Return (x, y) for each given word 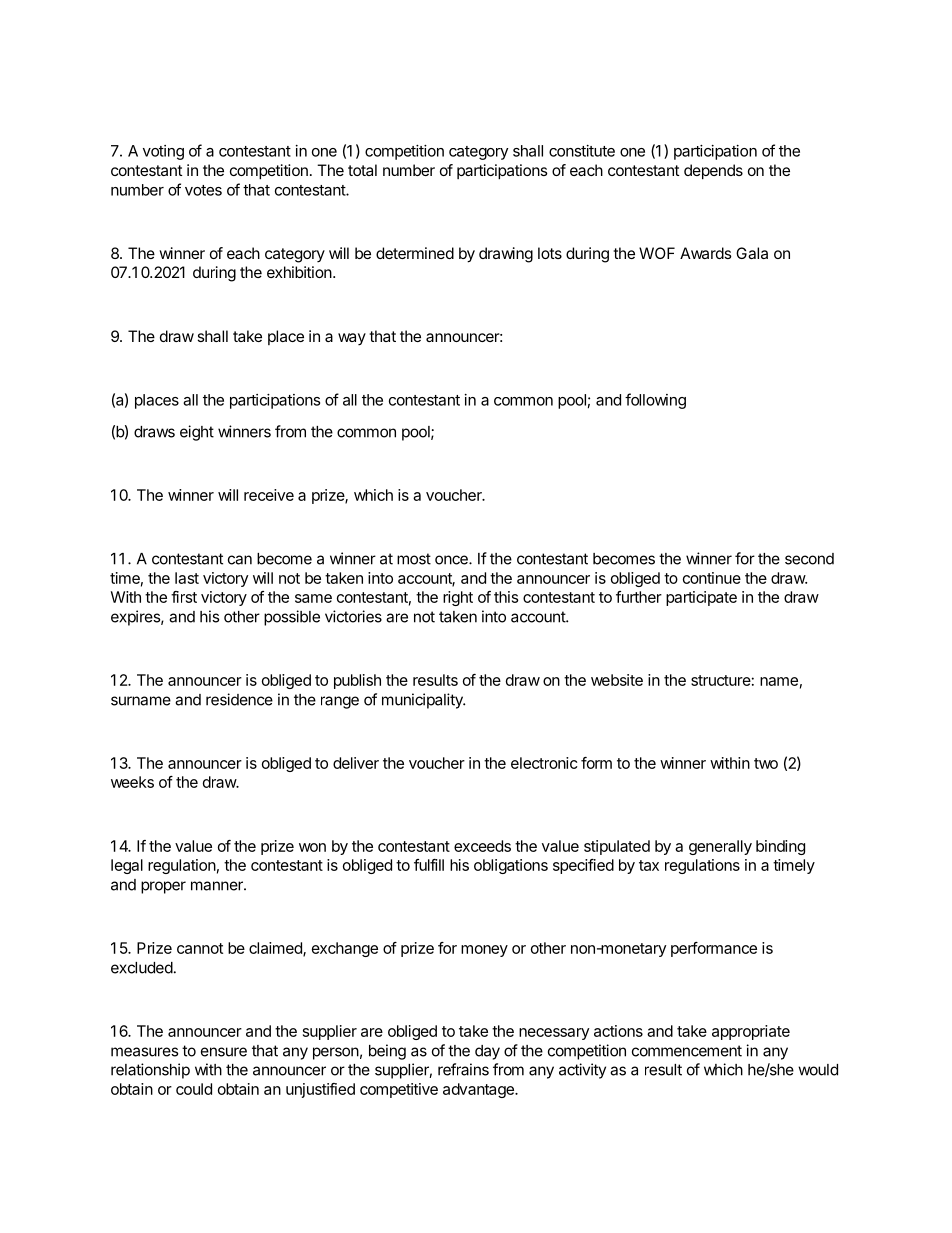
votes (203, 190)
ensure (224, 1052)
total (362, 170)
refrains (463, 1069)
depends (713, 172)
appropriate (751, 1032)
